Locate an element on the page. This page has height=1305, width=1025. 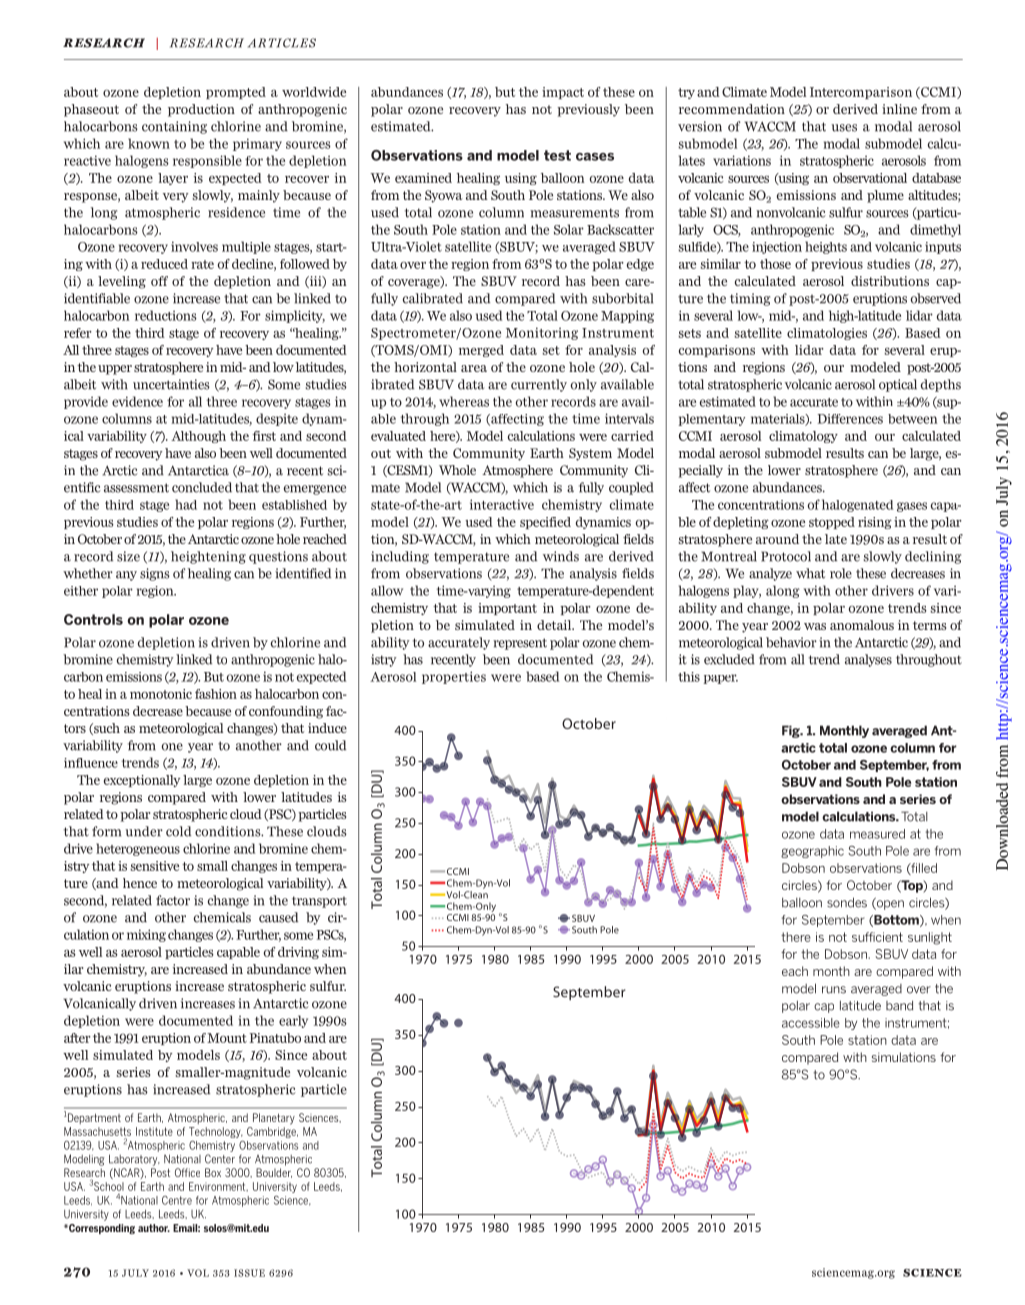
transport is located at coordinates (319, 902).
